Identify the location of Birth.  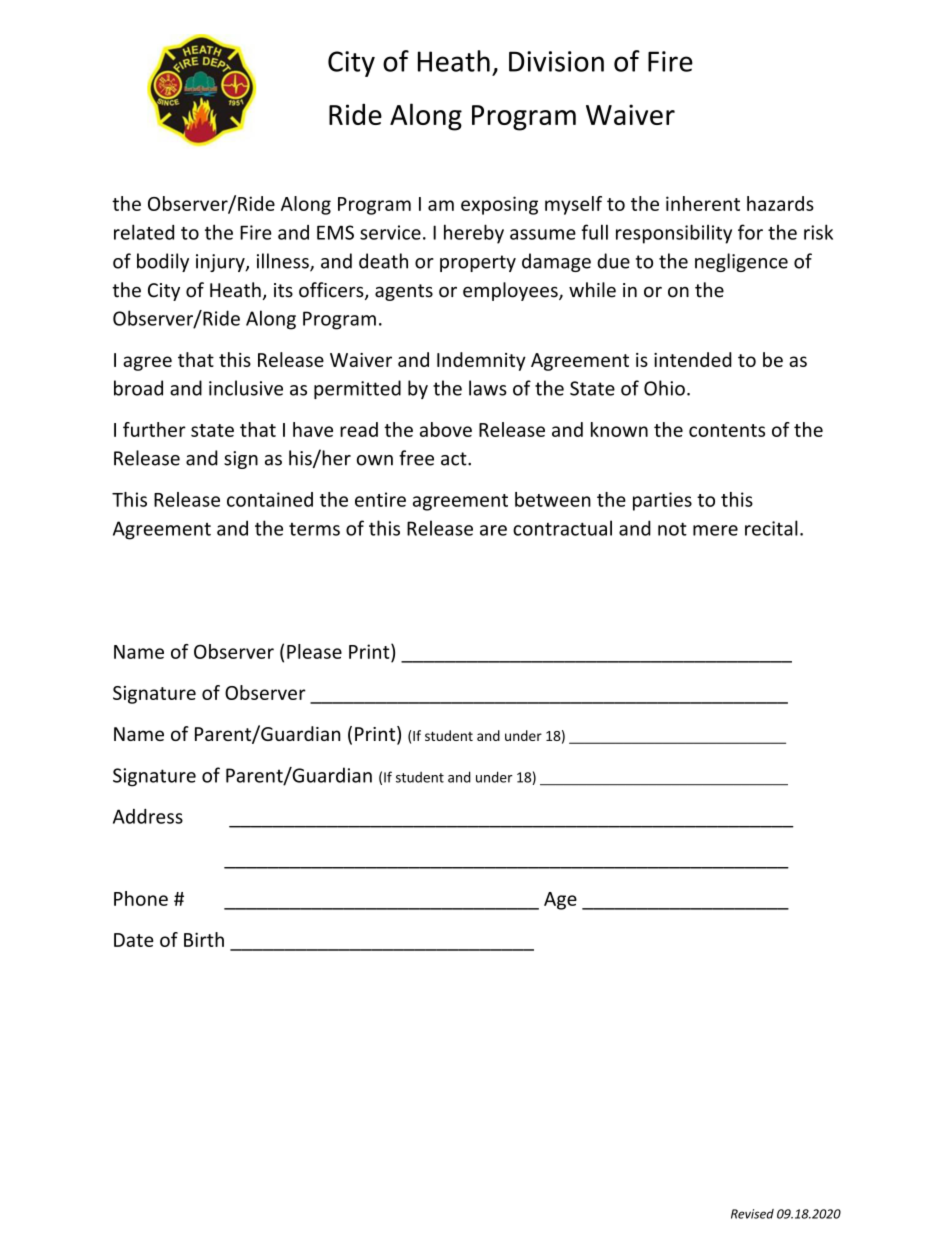
(204, 939).
